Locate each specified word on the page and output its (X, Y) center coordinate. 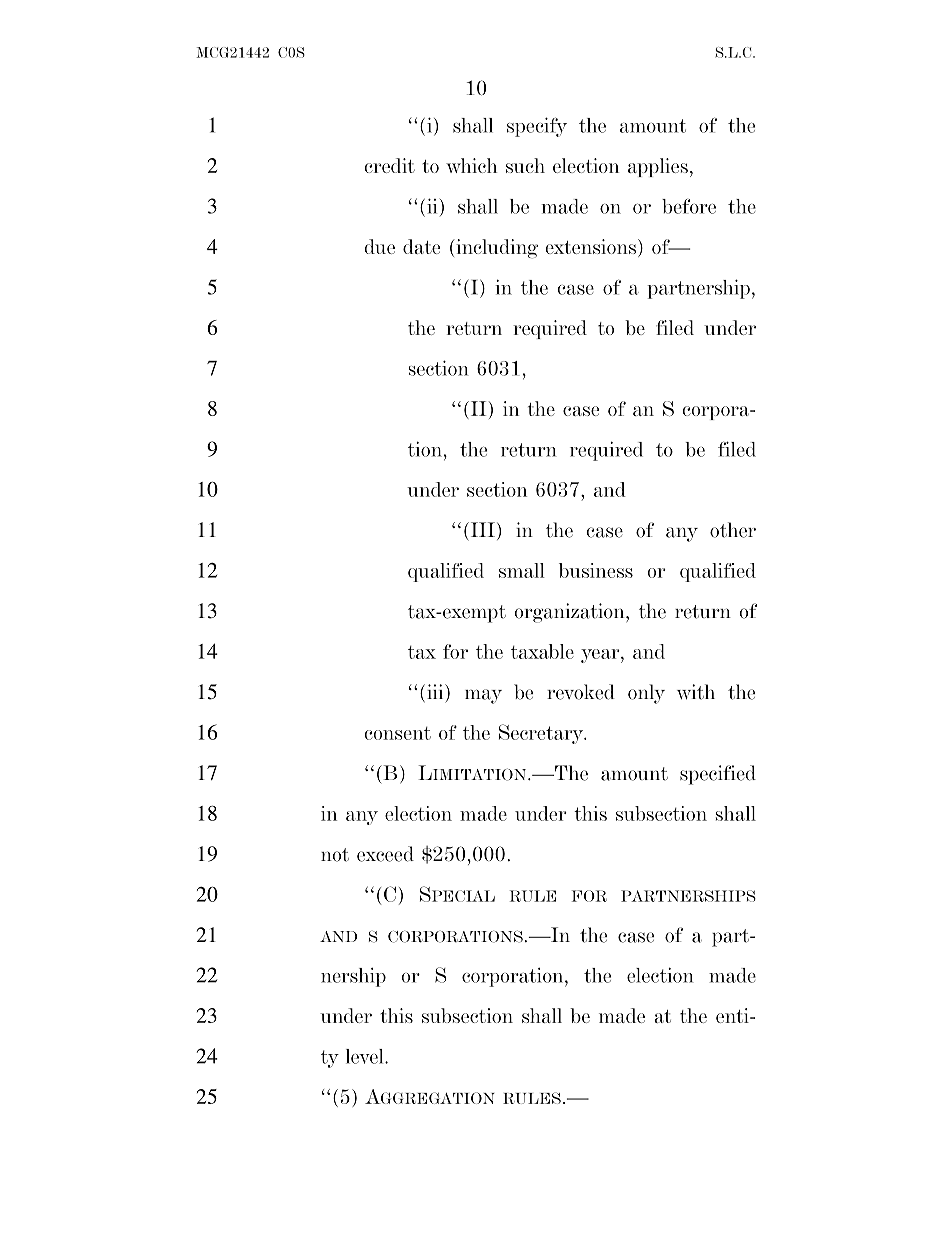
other (733, 530)
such (525, 165)
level (366, 1056)
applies (658, 167)
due (379, 246)
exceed (385, 854)
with (696, 692)
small (522, 570)
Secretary (542, 734)
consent (397, 733)
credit (389, 165)
